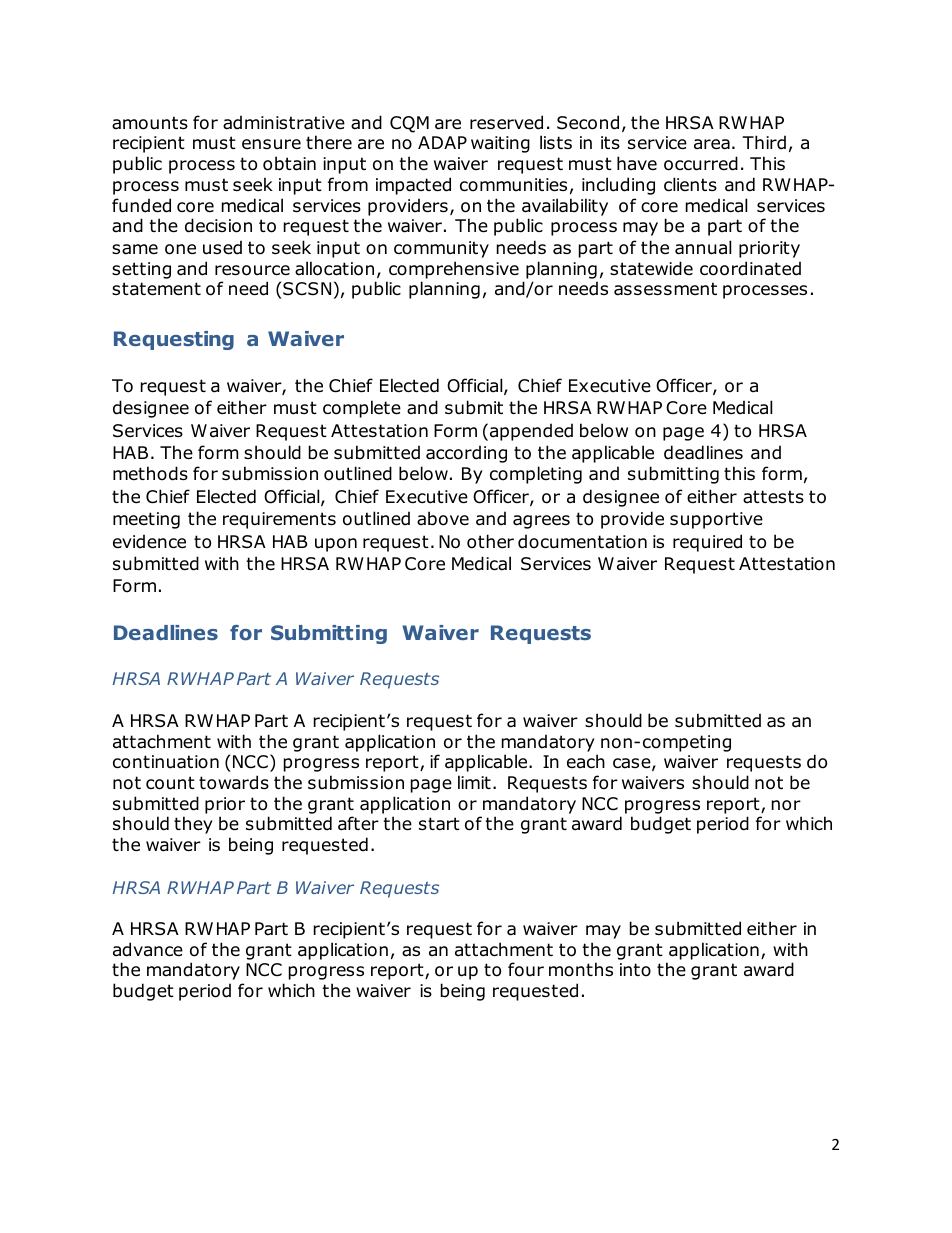  Describe the element at coordinates (773, 497) in the document. I see `attests` at that location.
